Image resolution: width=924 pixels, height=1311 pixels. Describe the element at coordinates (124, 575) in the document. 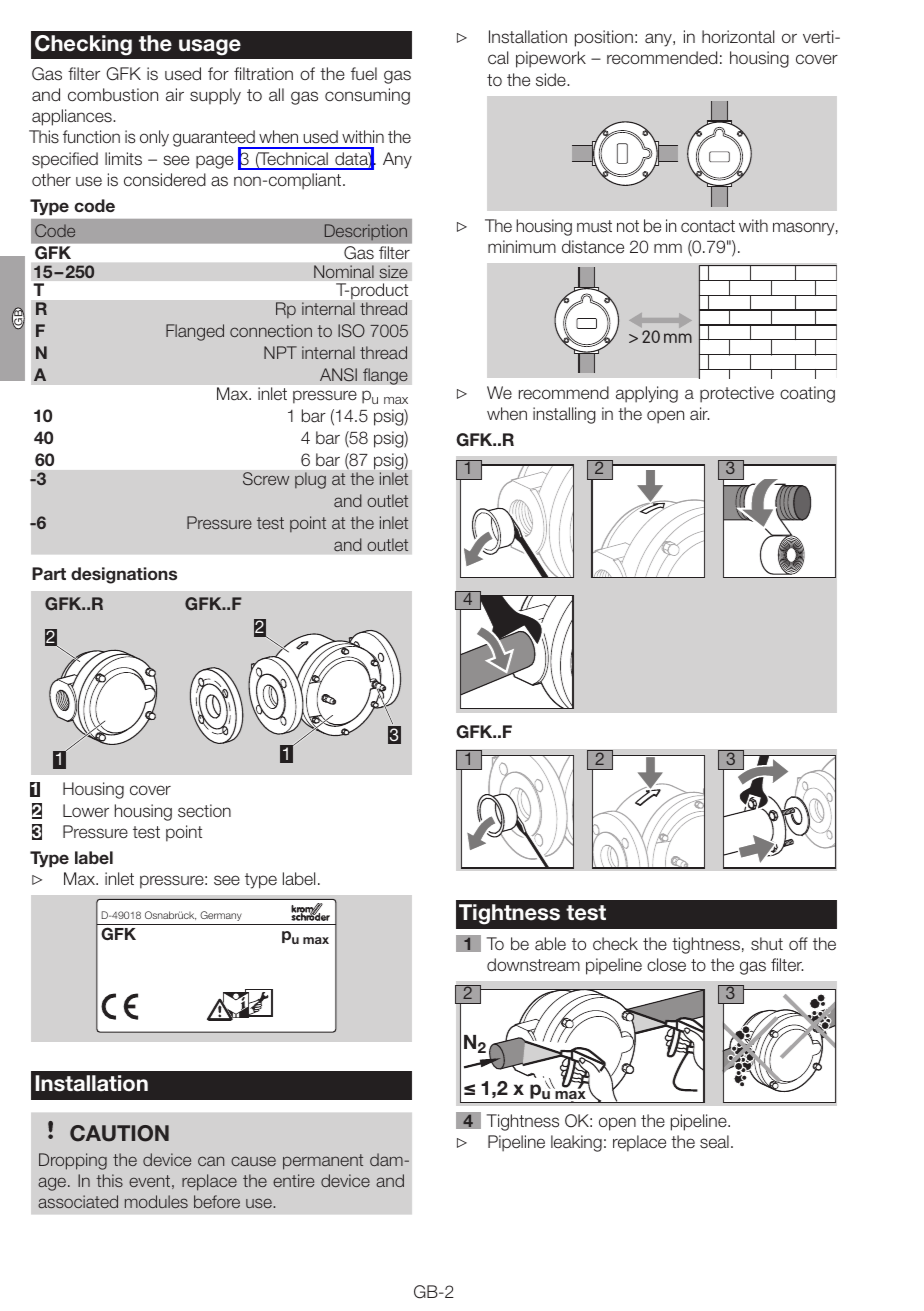

I see `designations` at that location.
